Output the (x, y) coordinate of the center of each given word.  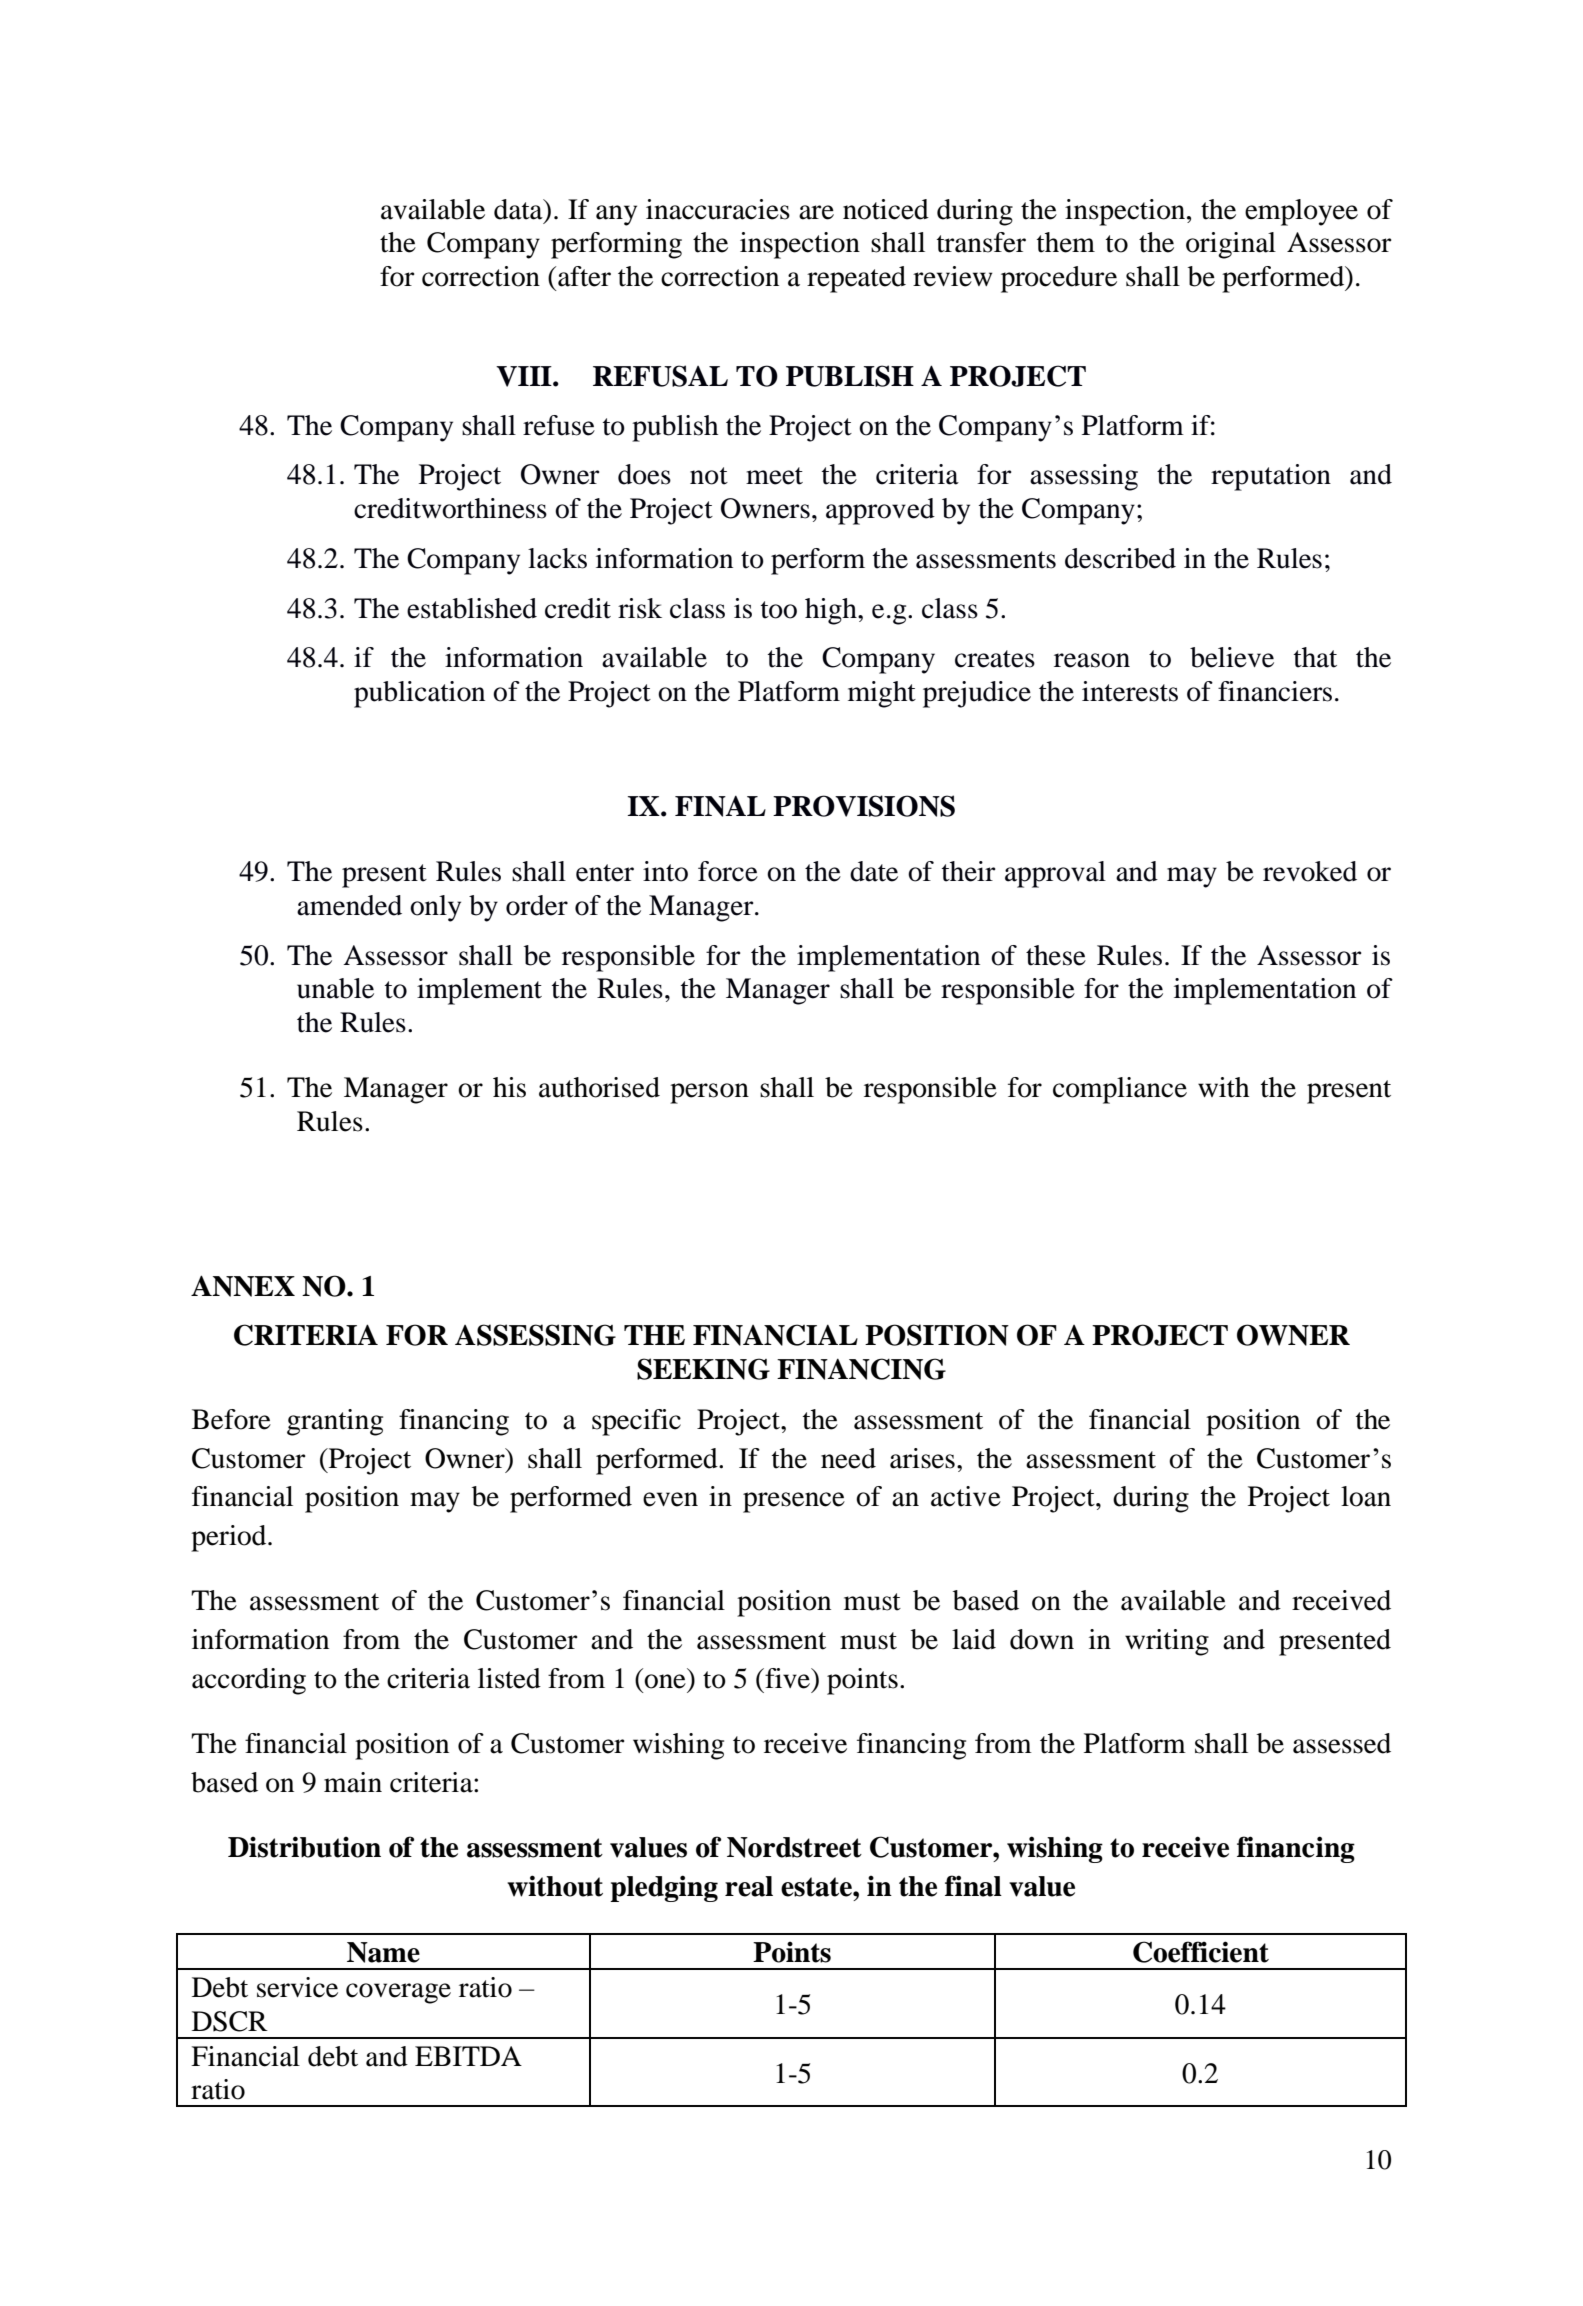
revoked (1310, 871)
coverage (398, 1993)
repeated (856, 279)
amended (349, 905)
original (1231, 245)
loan (1366, 1496)
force (728, 871)
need (848, 1458)
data (519, 209)
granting (335, 1422)
